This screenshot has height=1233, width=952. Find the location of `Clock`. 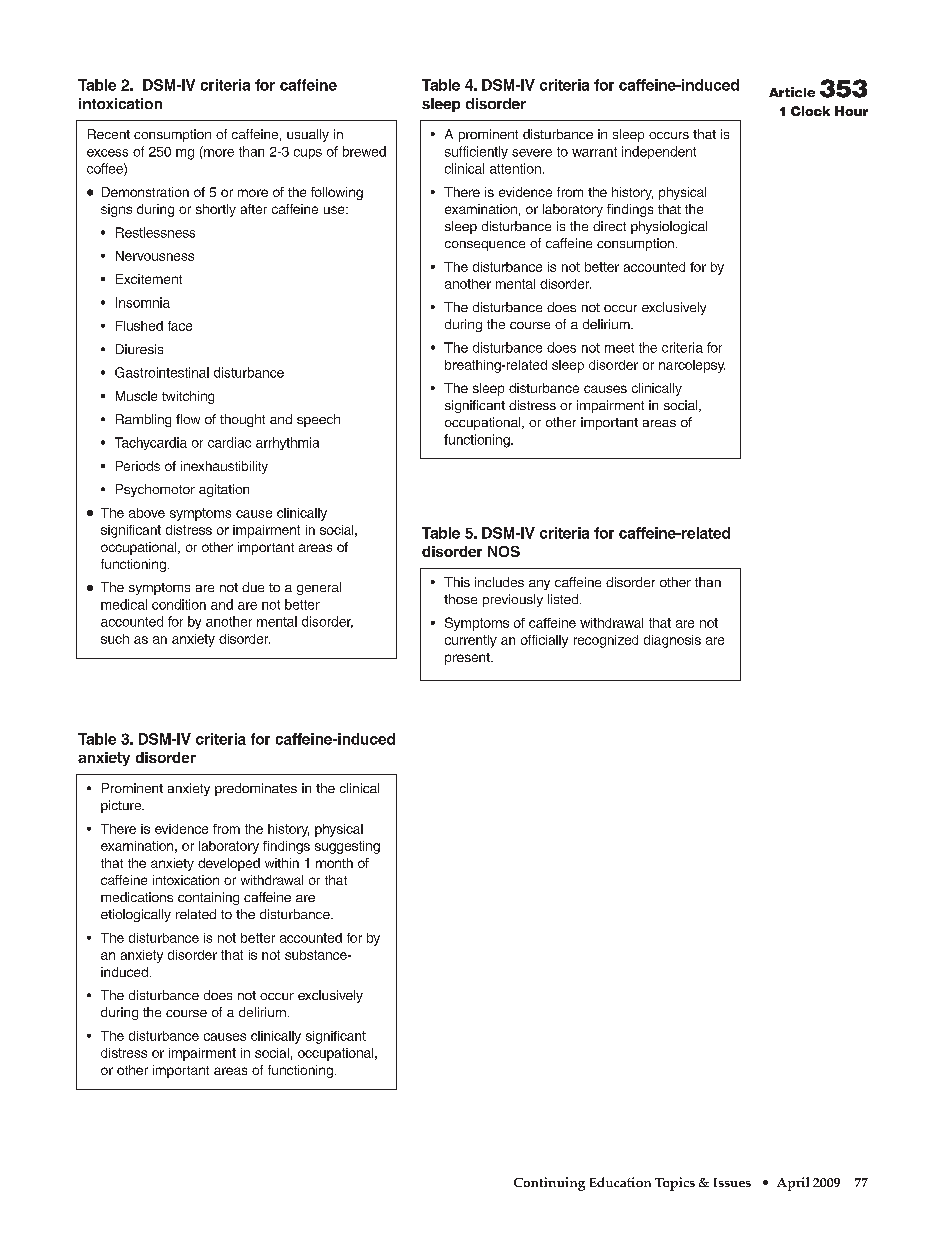

Clock is located at coordinates (810, 111).
